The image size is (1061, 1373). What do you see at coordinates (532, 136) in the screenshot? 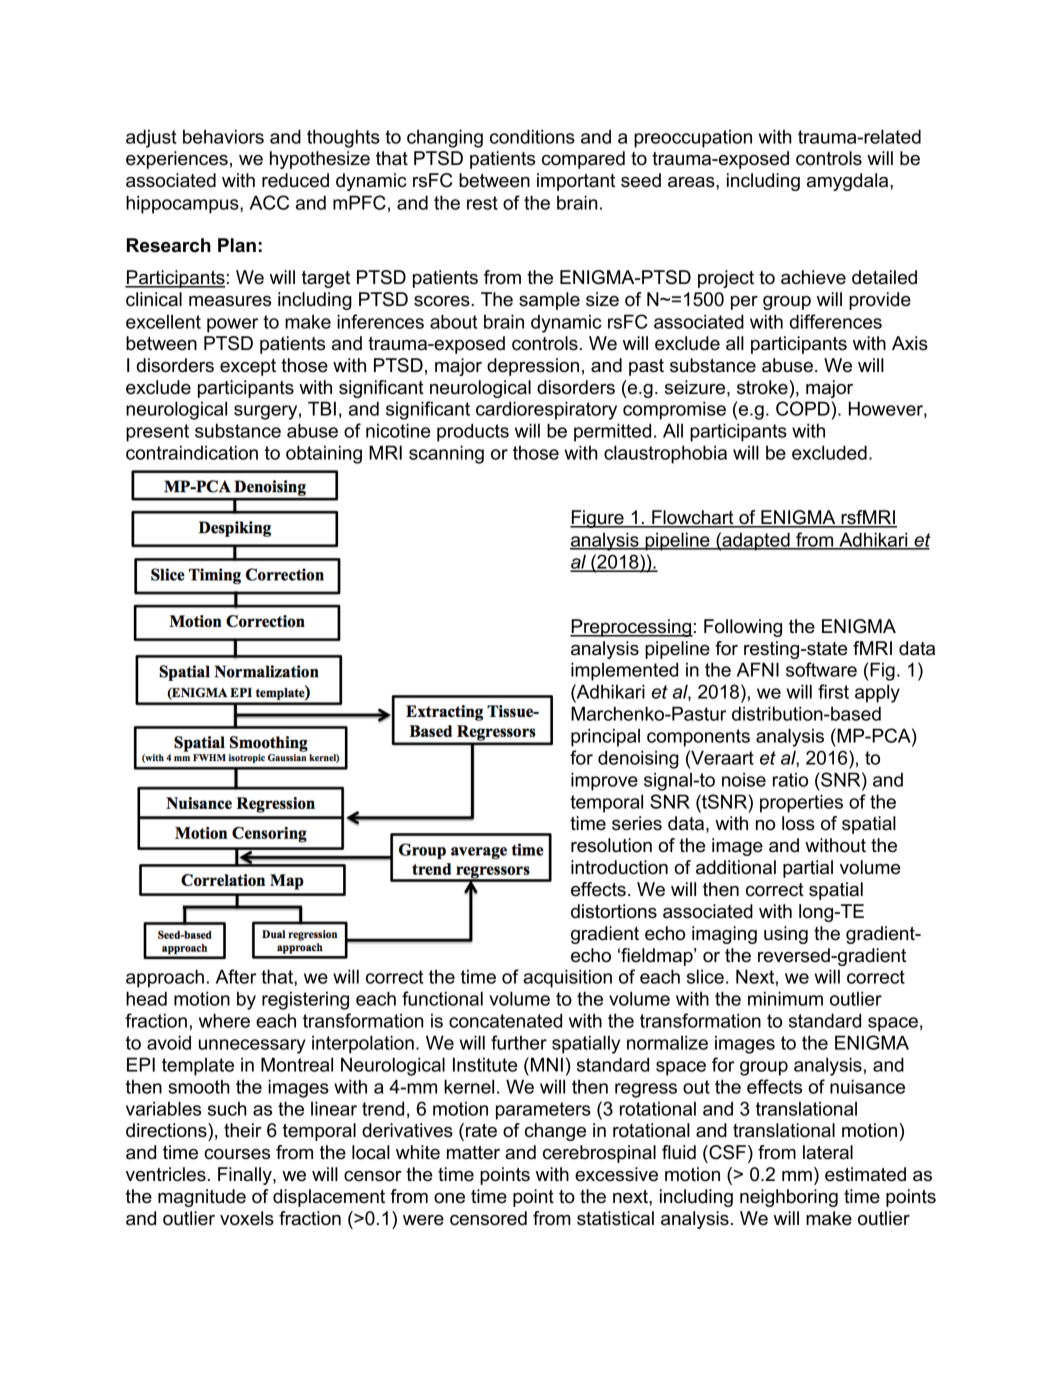
I see `conditions` at bounding box center [532, 136].
